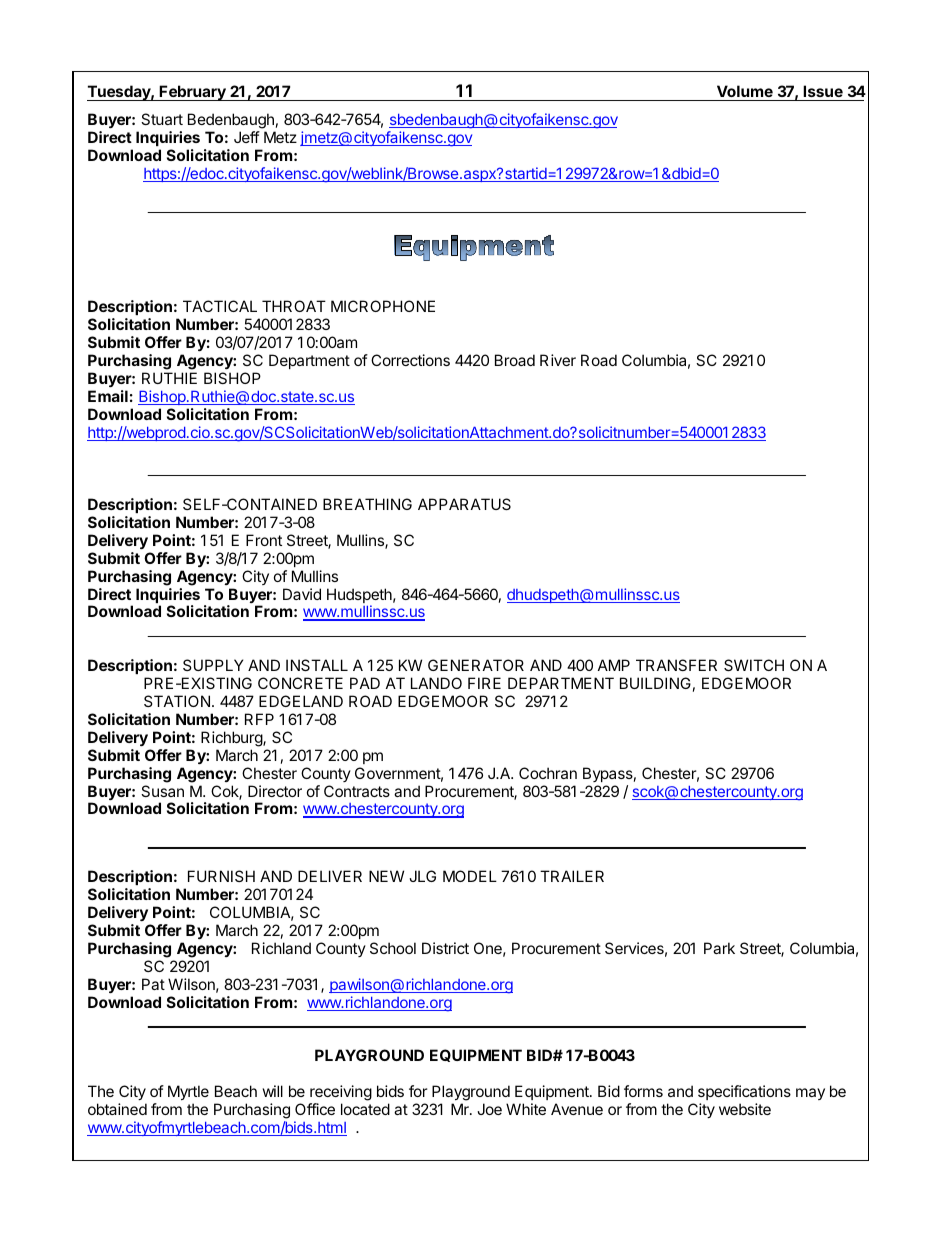  What do you see at coordinates (162, 119) in the page?
I see `Stuart` at bounding box center [162, 119].
